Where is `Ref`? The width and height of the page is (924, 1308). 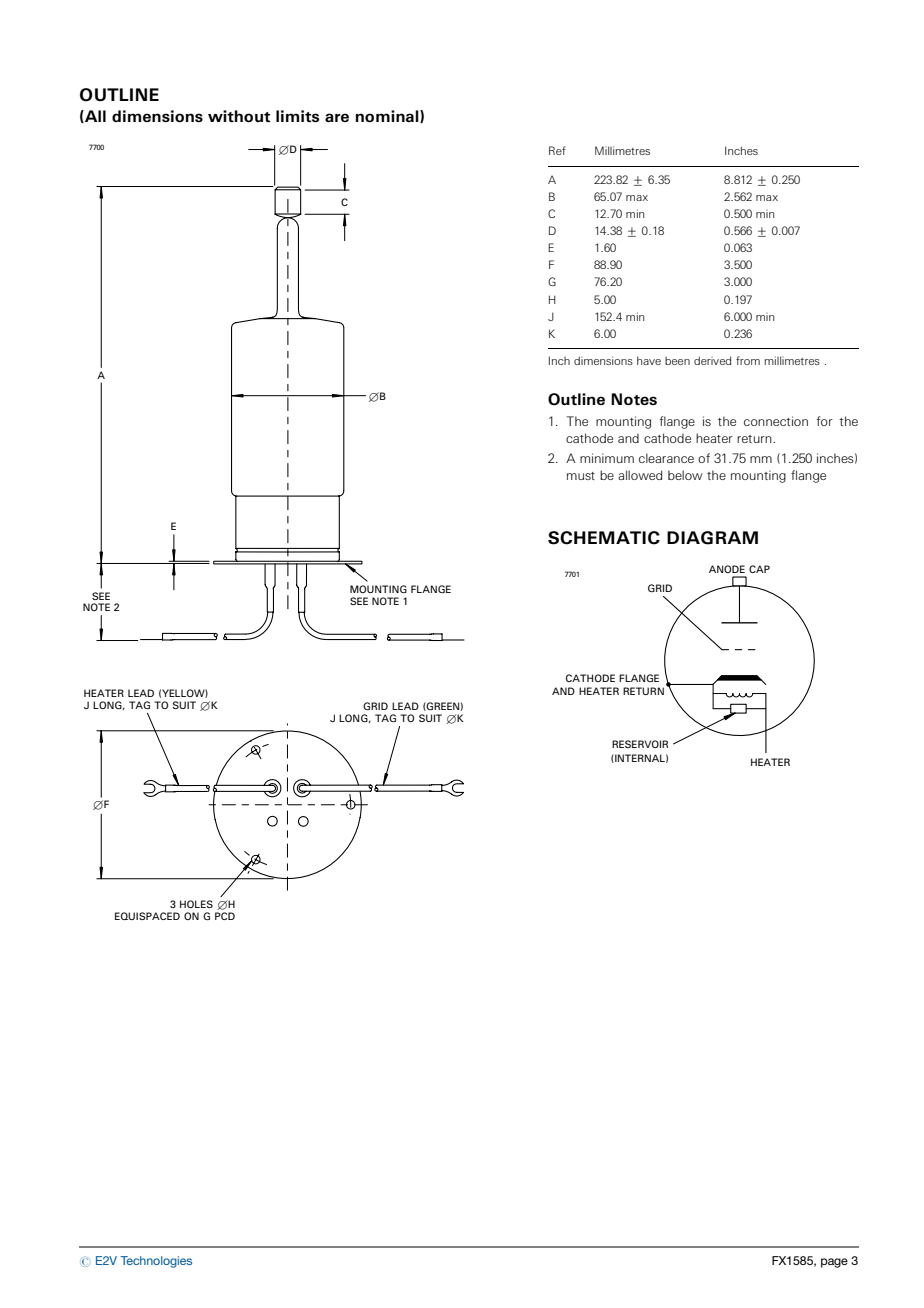
Ref is located at coordinates (557, 150).
